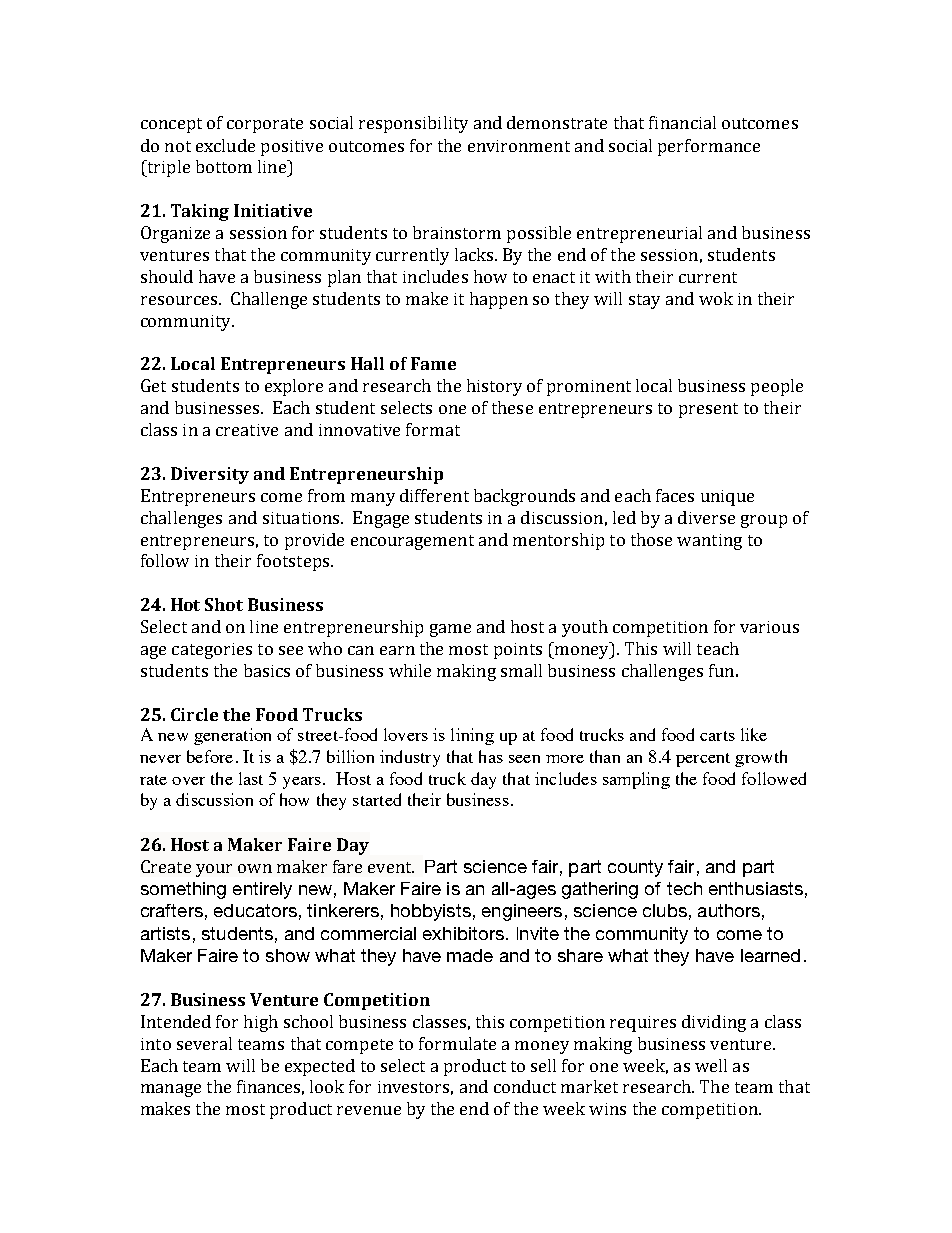 This screenshot has height=1233, width=952. What do you see at coordinates (457, 1043) in the screenshot?
I see `formulate` at bounding box center [457, 1043].
